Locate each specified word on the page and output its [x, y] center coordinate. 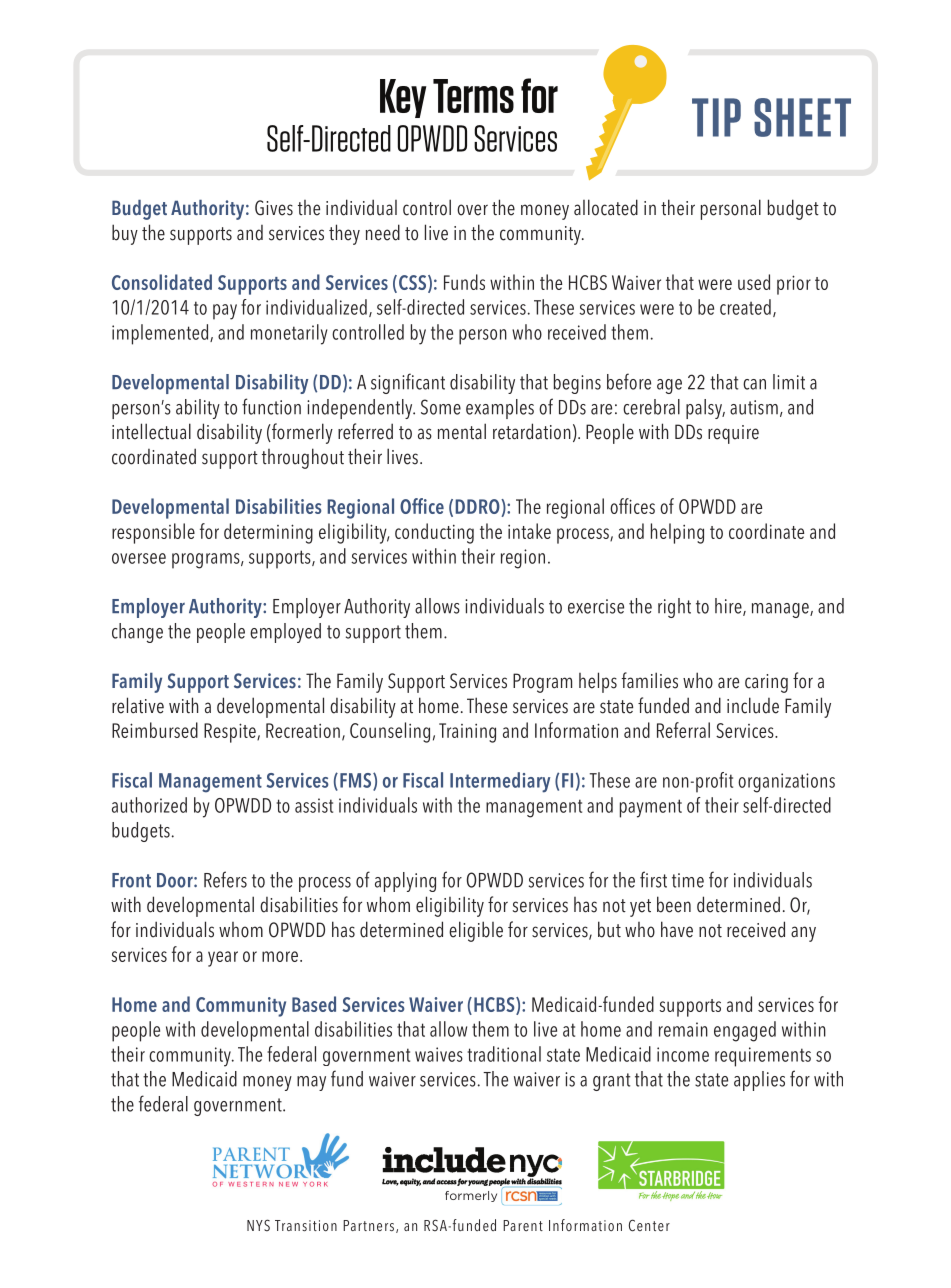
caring [766, 683]
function [271, 406]
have [677, 929]
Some [441, 407]
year [223, 959]
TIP [716, 117]
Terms [473, 96]
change [137, 633]
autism [754, 407]
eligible [476, 931]
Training [467, 733]
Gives [274, 208]
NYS [258, 1225]
